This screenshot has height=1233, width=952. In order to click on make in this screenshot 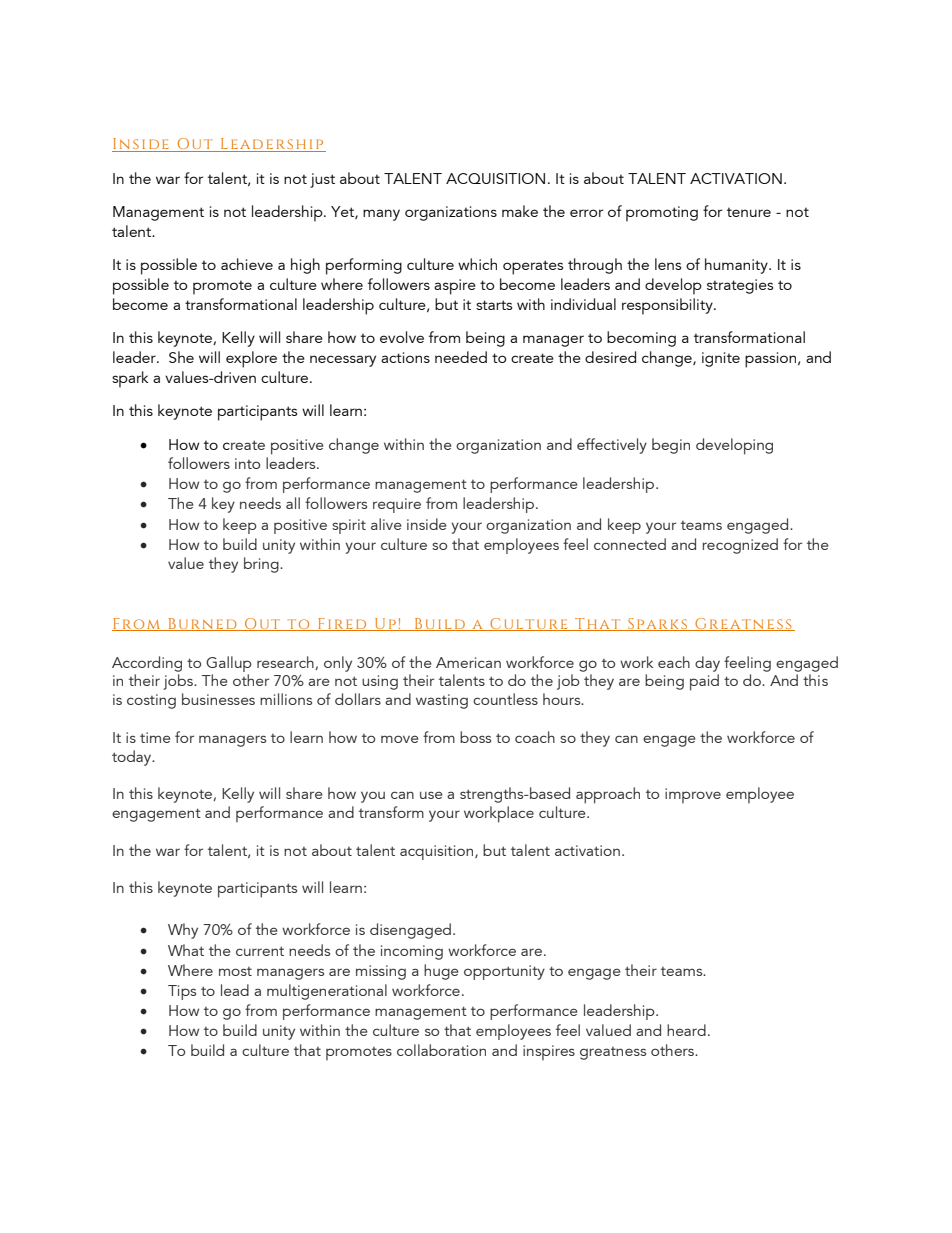, I will do `click(520, 211)`.
